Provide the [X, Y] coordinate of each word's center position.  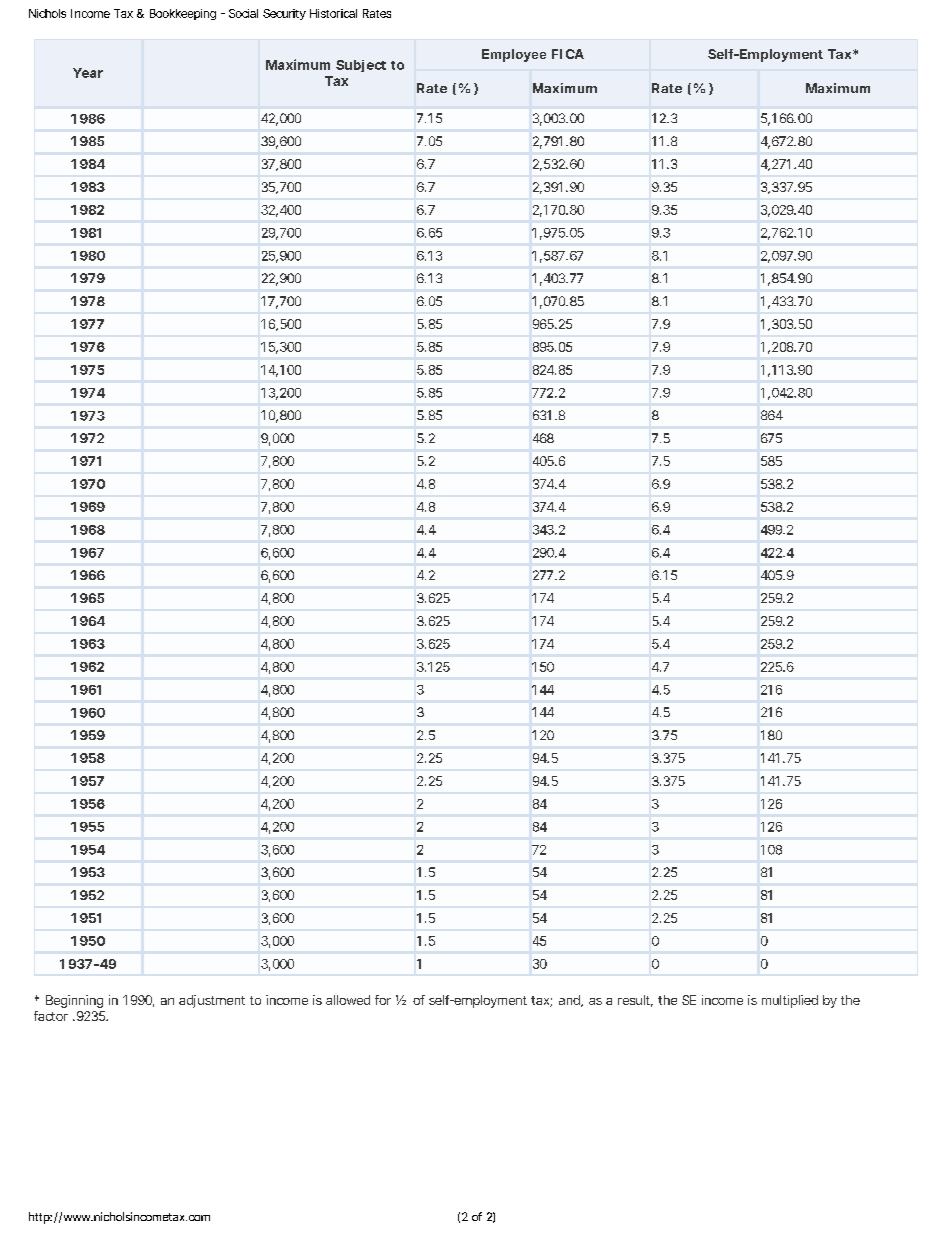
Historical [333, 13]
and [571, 1001]
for [383, 1000]
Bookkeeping [183, 14]
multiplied [790, 1001]
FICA [568, 54]
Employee [514, 55]
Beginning [74, 1001]
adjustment [212, 1001]
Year [88, 73]
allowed [348, 1000]
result [635, 1001]
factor [51, 1016]
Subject [361, 66]
